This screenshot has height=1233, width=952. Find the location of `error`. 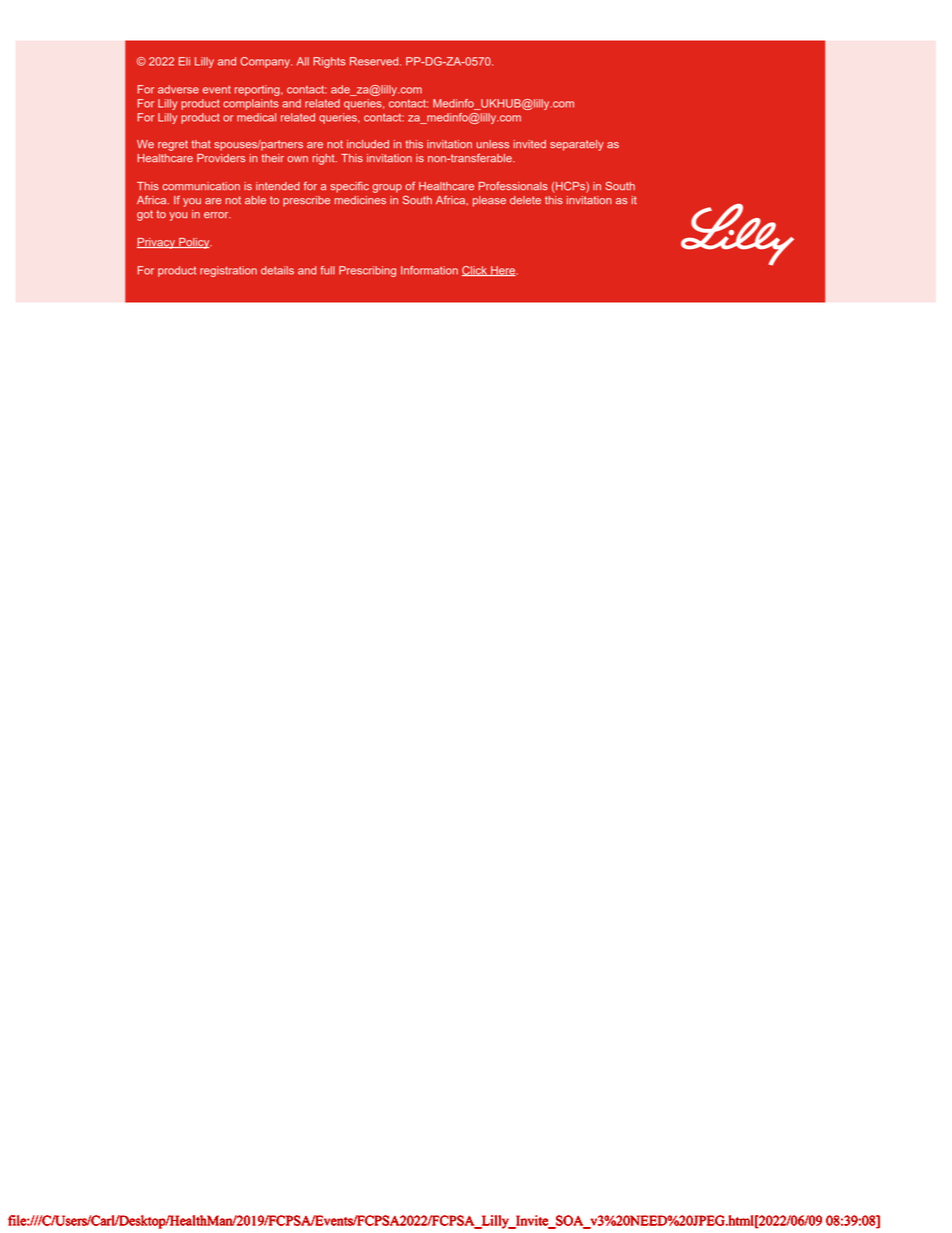

error is located at coordinates (217, 215).
